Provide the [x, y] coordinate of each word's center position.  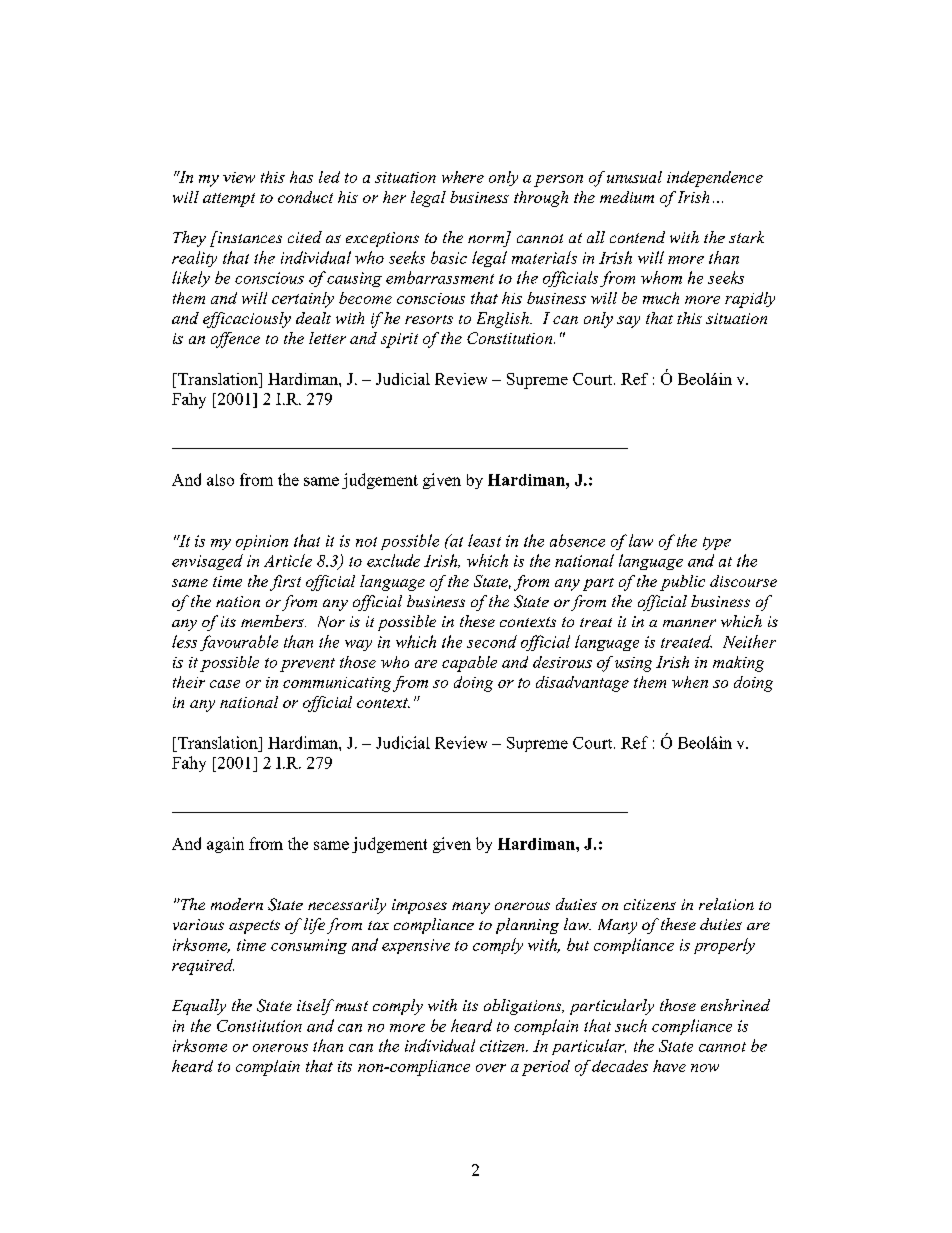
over [491, 1068]
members [273, 621]
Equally [199, 1007]
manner [689, 623]
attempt [229, 200]
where [463, 177]
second [492, 641]
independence [715, 179]
